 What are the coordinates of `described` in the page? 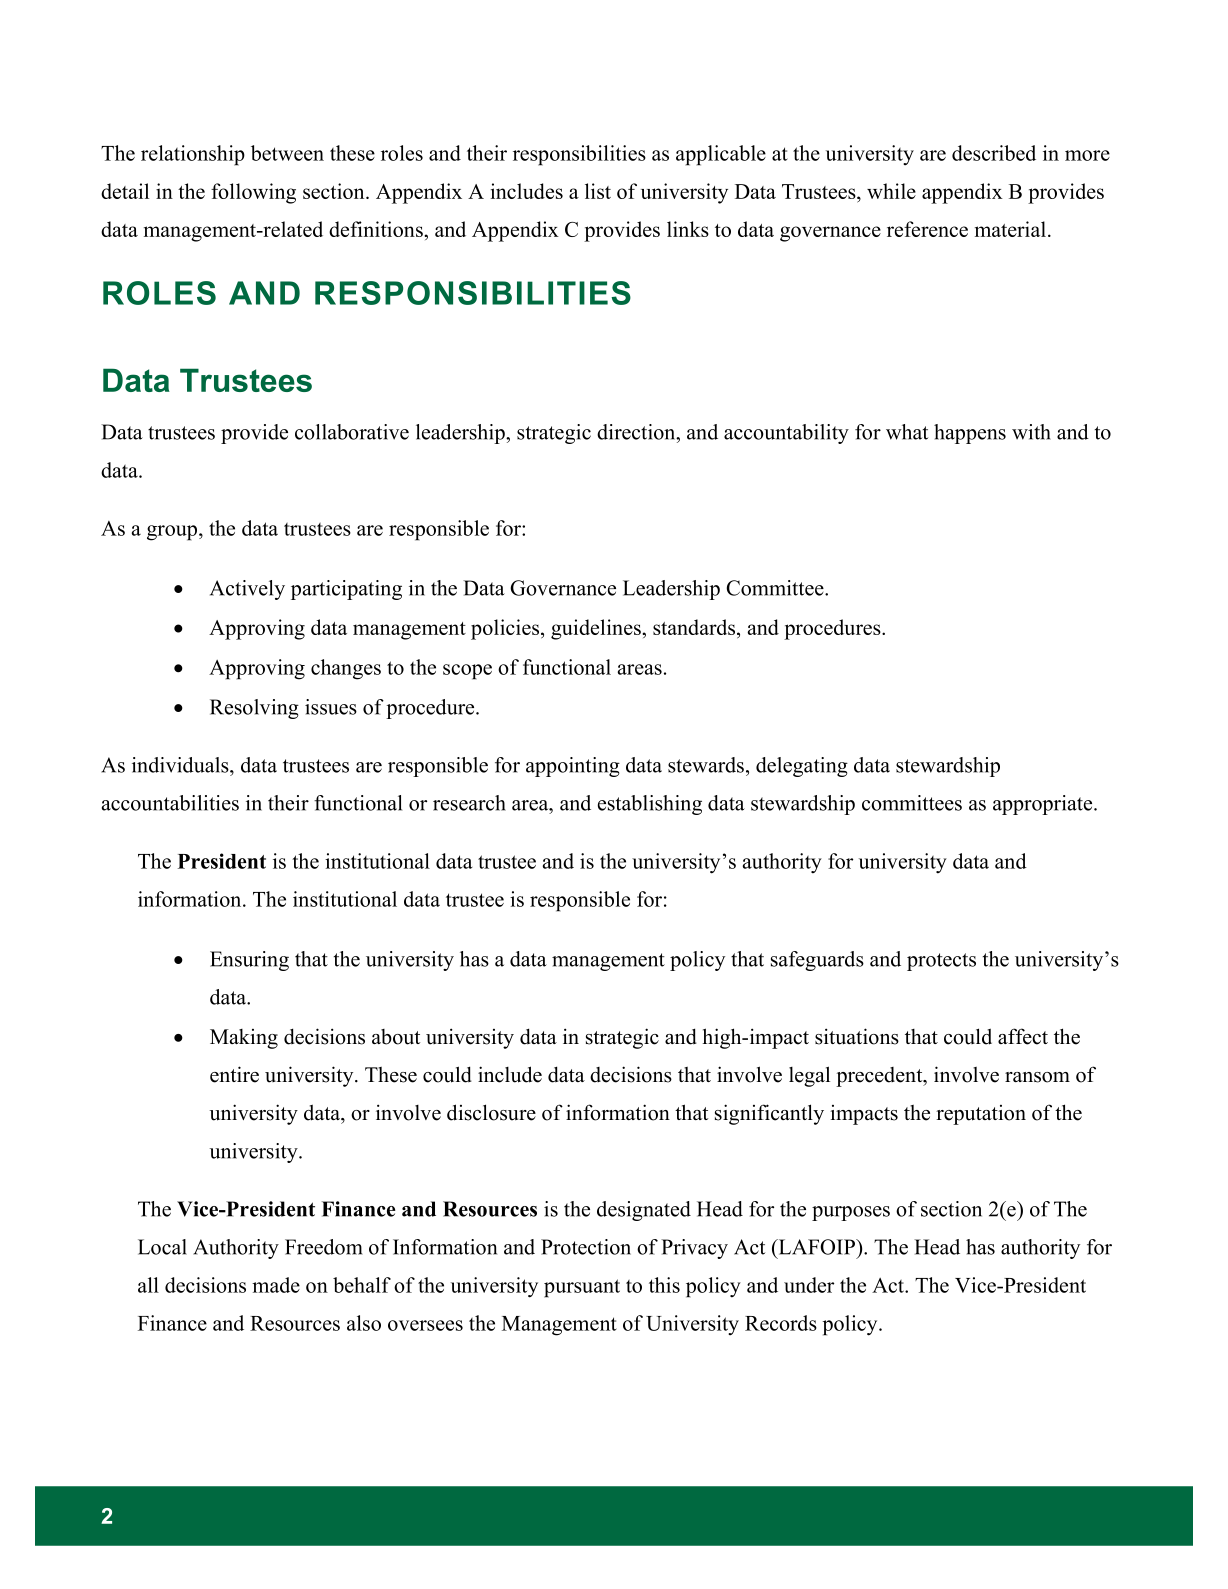 It's located at (994, 153).
